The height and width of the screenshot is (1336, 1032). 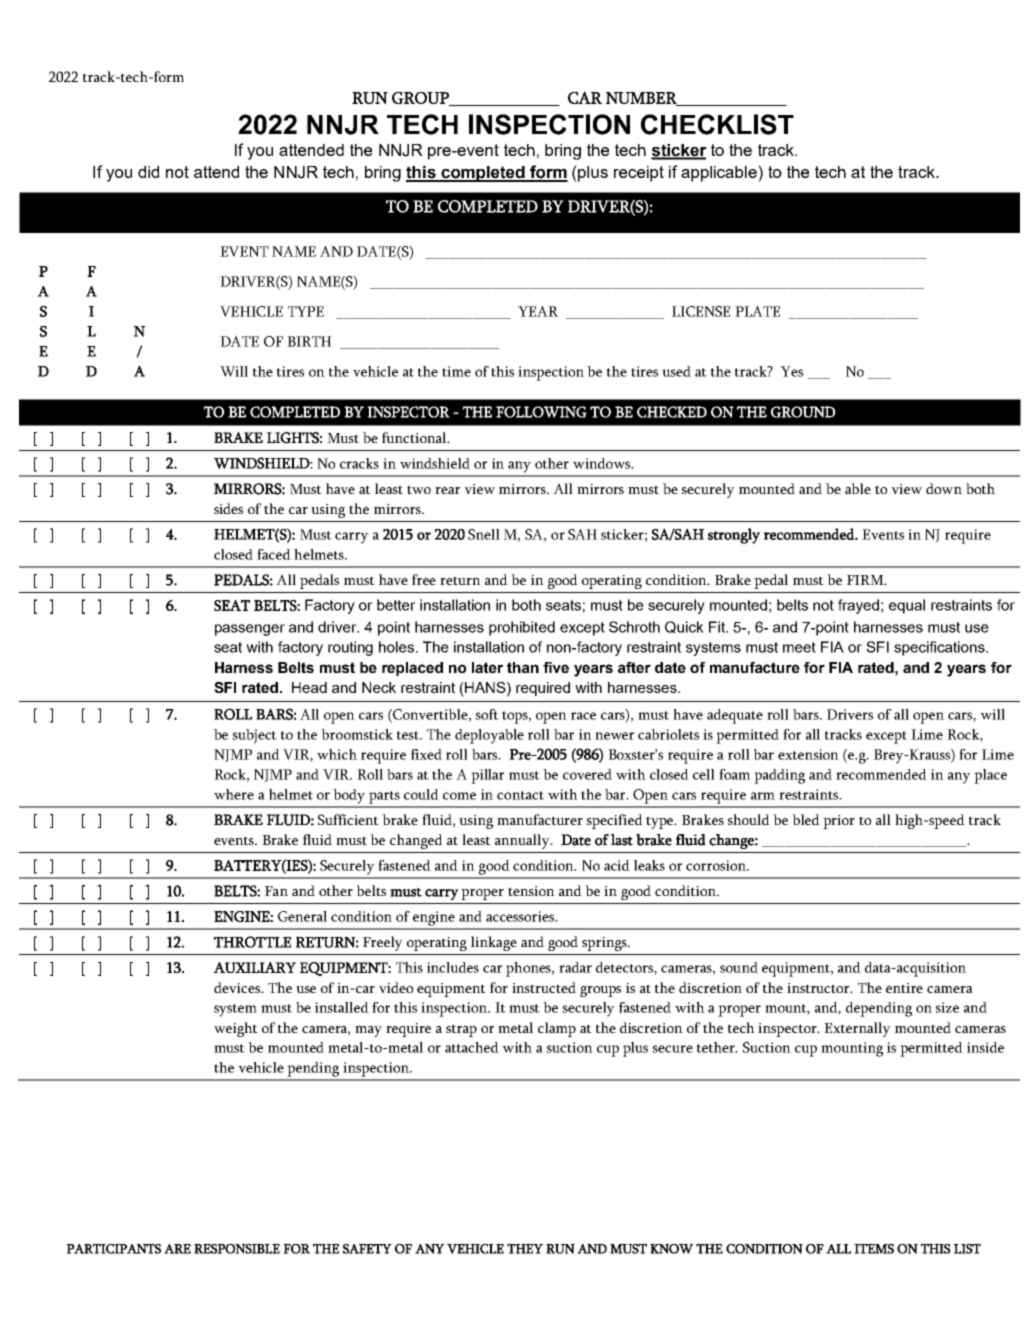 What do you see at coordinates (757, 311) in the screenshot?
I see `PLATE` at bounding box center [757, 311].
